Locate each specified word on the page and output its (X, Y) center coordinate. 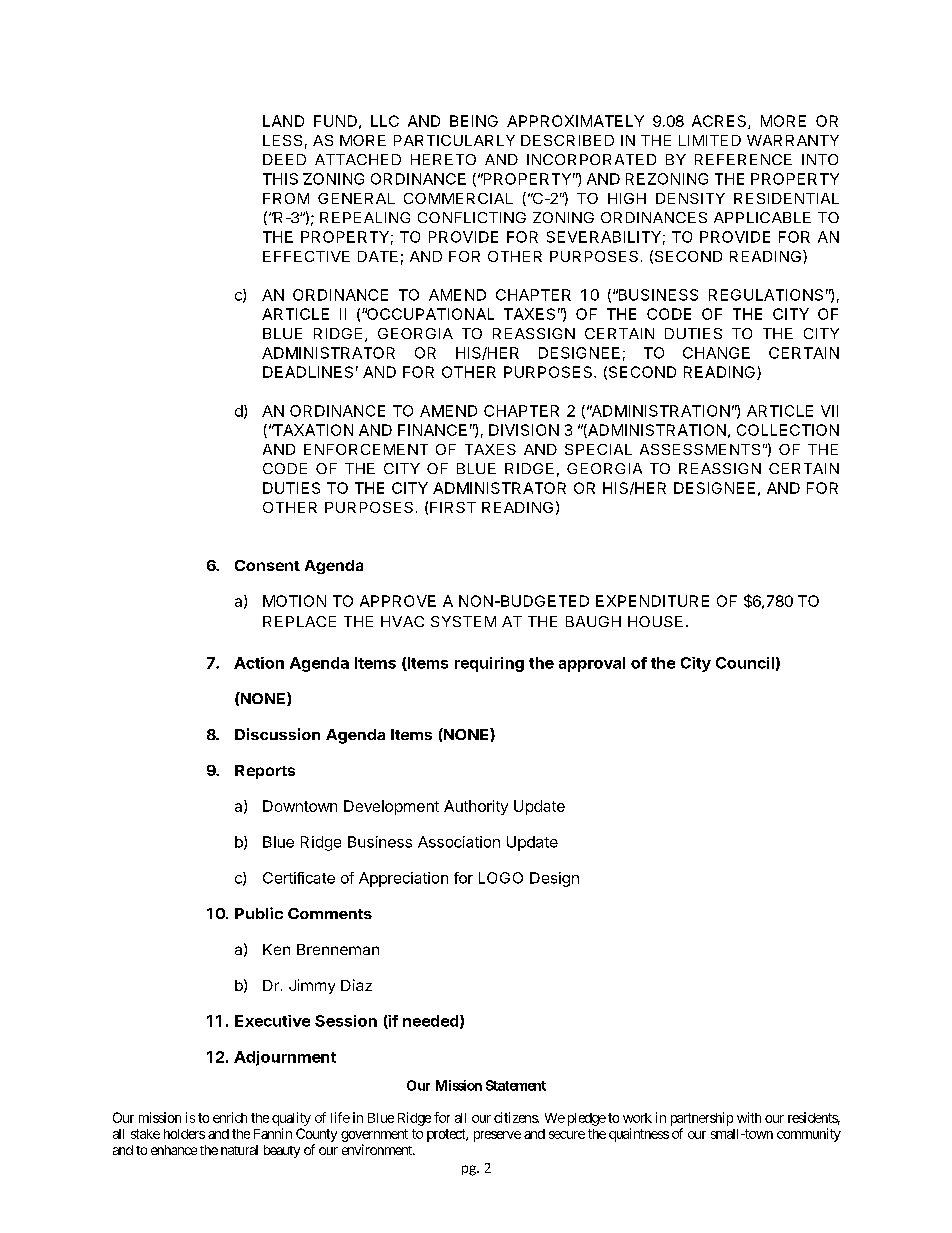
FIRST (453, 507)
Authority (476, 807)
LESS (282, 140)
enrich (230, 1117)
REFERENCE (743, 159)
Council (745, 663)
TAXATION (312, 430)
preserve (497, 1136)
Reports (265, 772)
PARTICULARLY (454, 140)
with (749, 1117)
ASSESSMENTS (700, 449)
